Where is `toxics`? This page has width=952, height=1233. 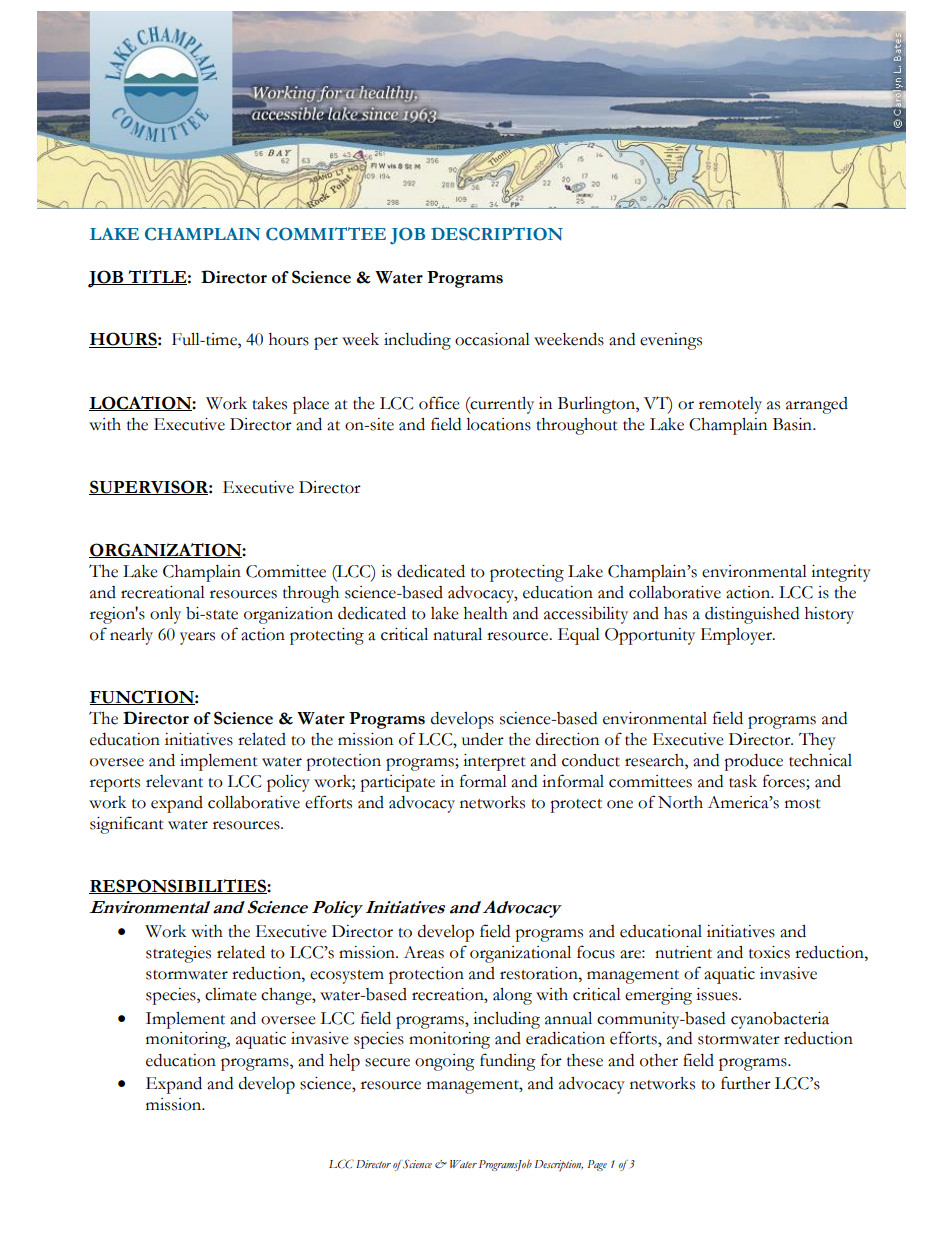
toxics is located at coordinates (769, 952).
